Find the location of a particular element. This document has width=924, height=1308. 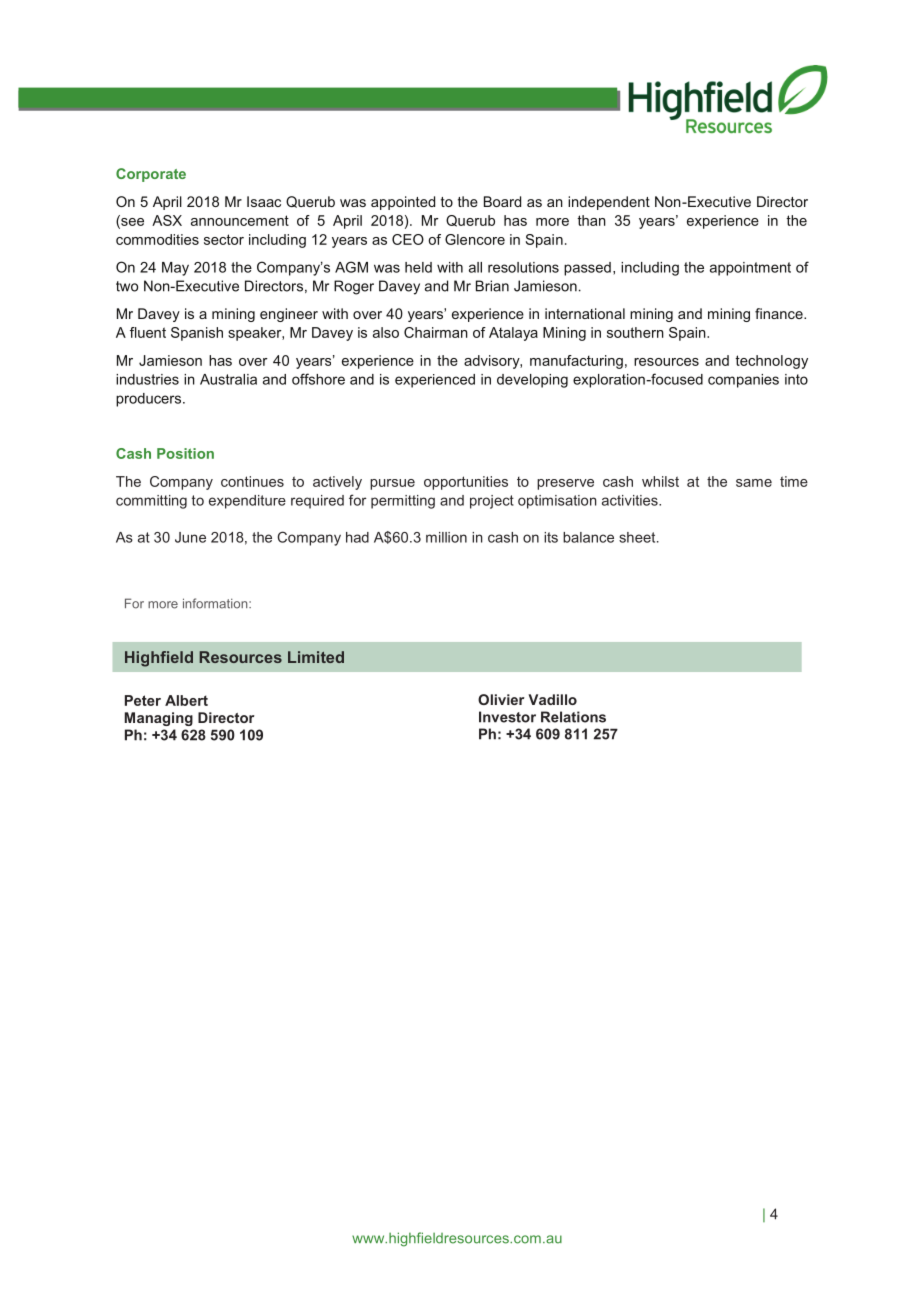

June is located at coordinates (190, 537).
